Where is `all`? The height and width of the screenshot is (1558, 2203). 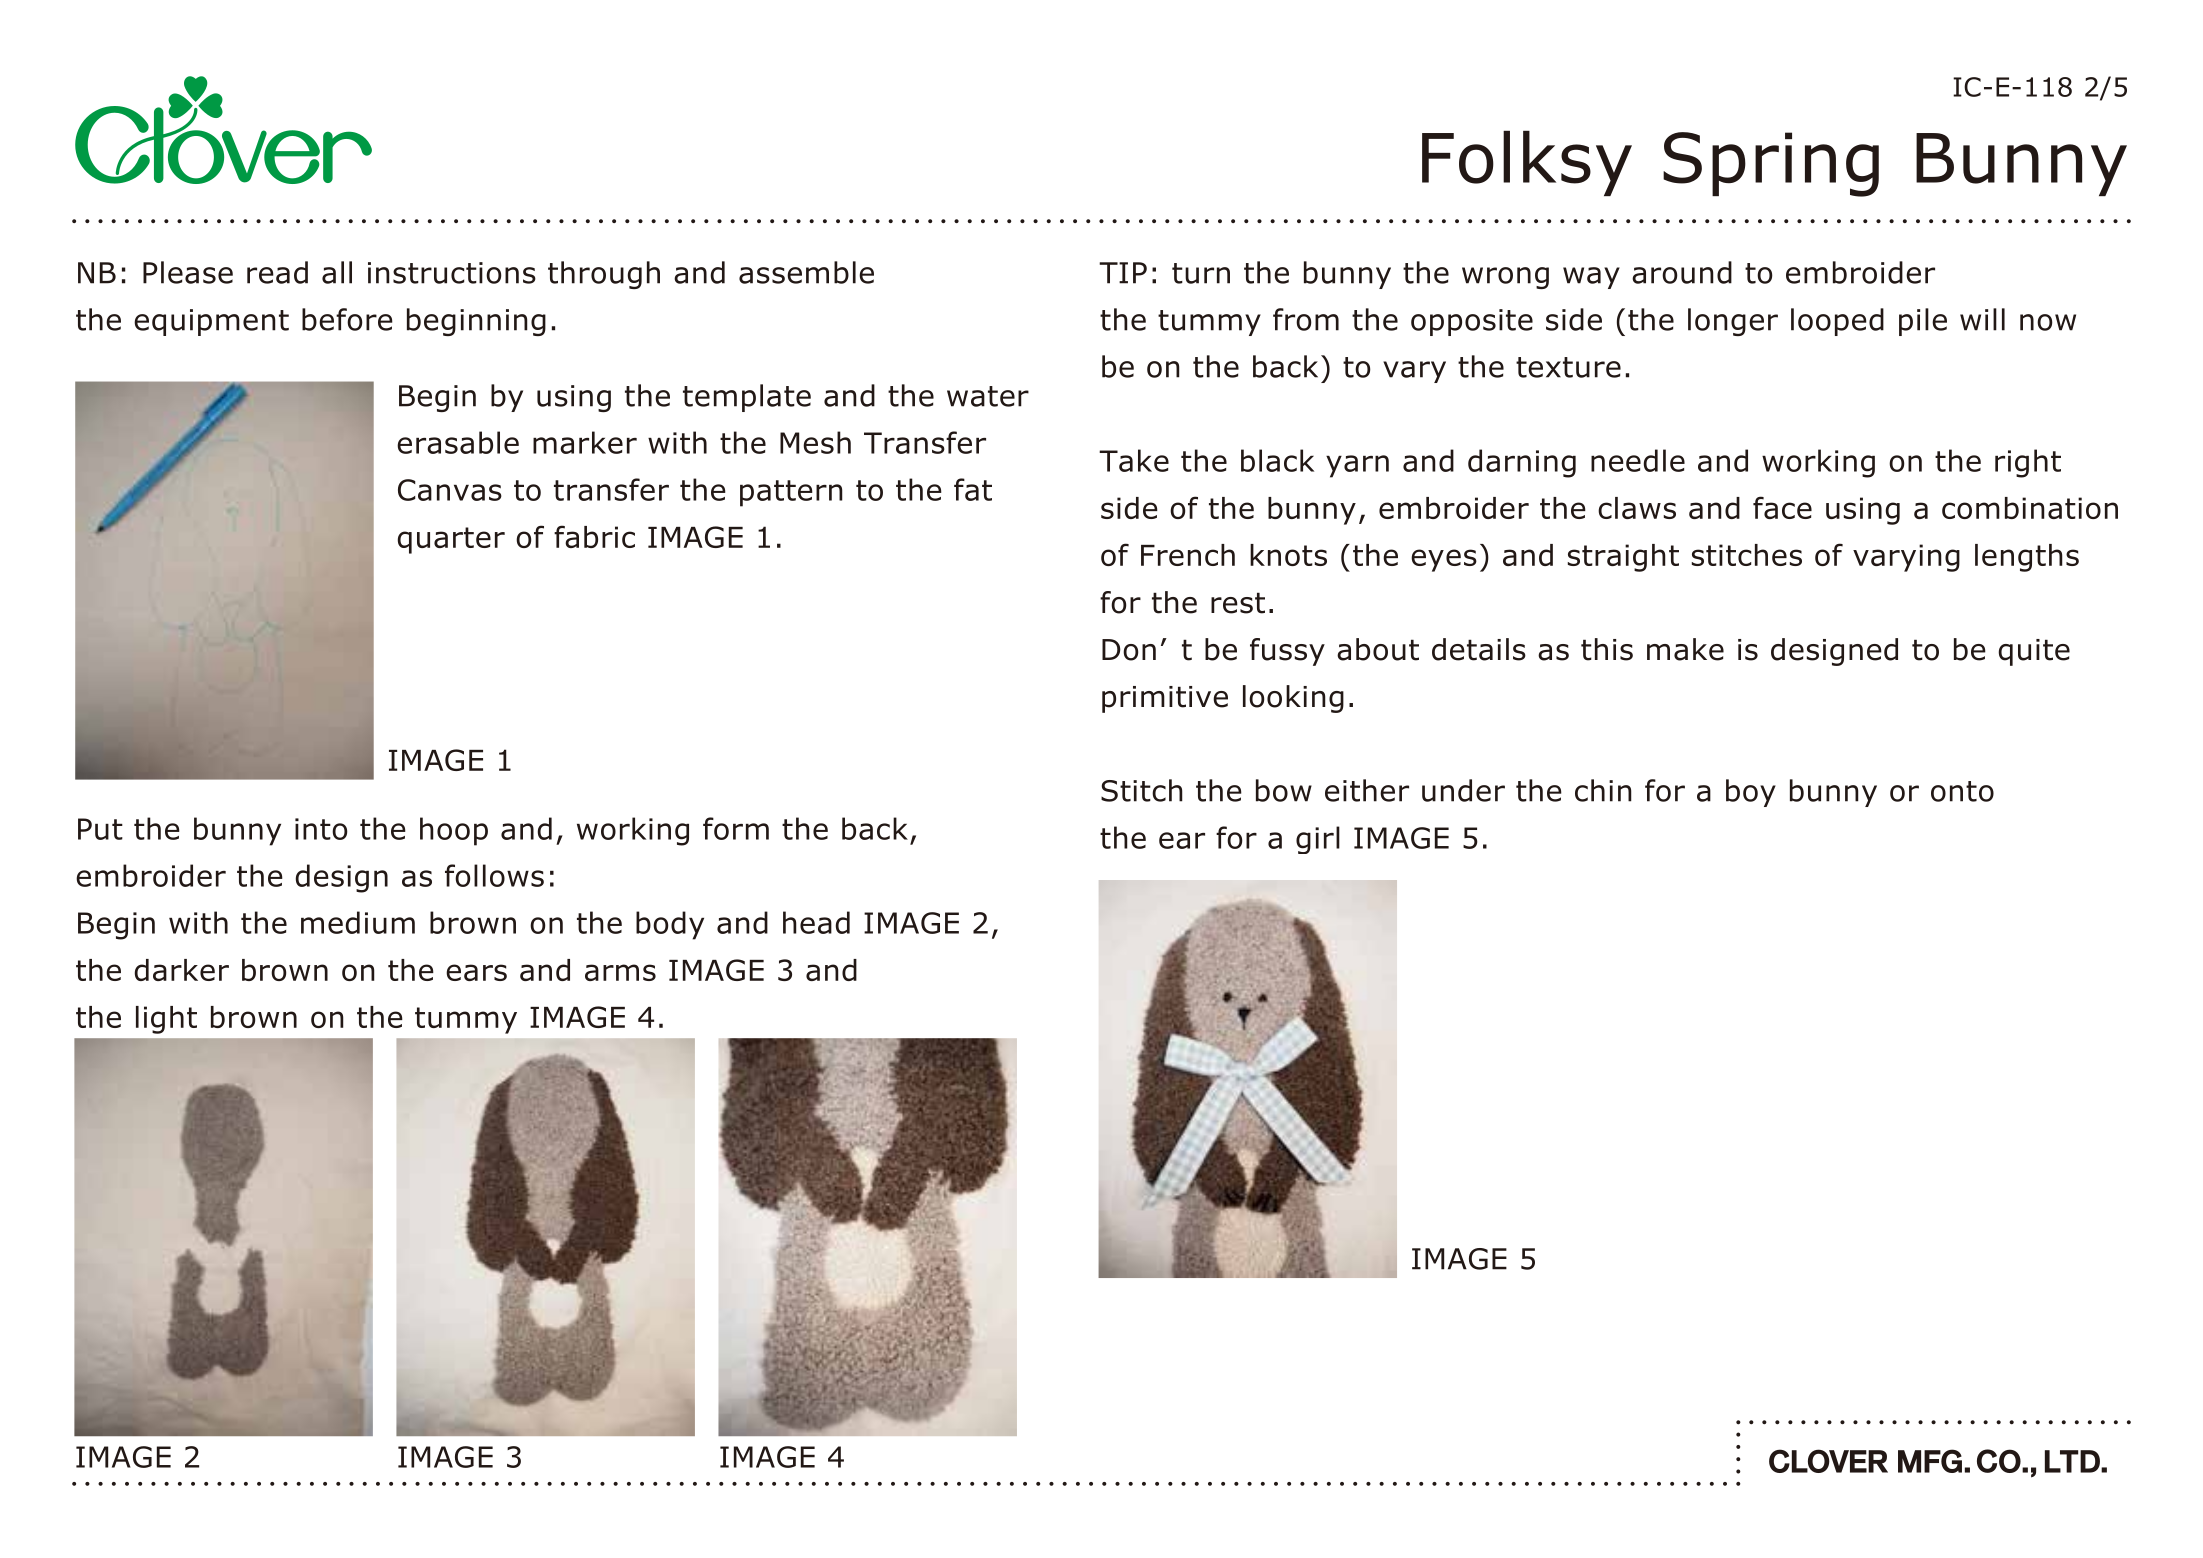 all is located at coordinates (337, 272).
